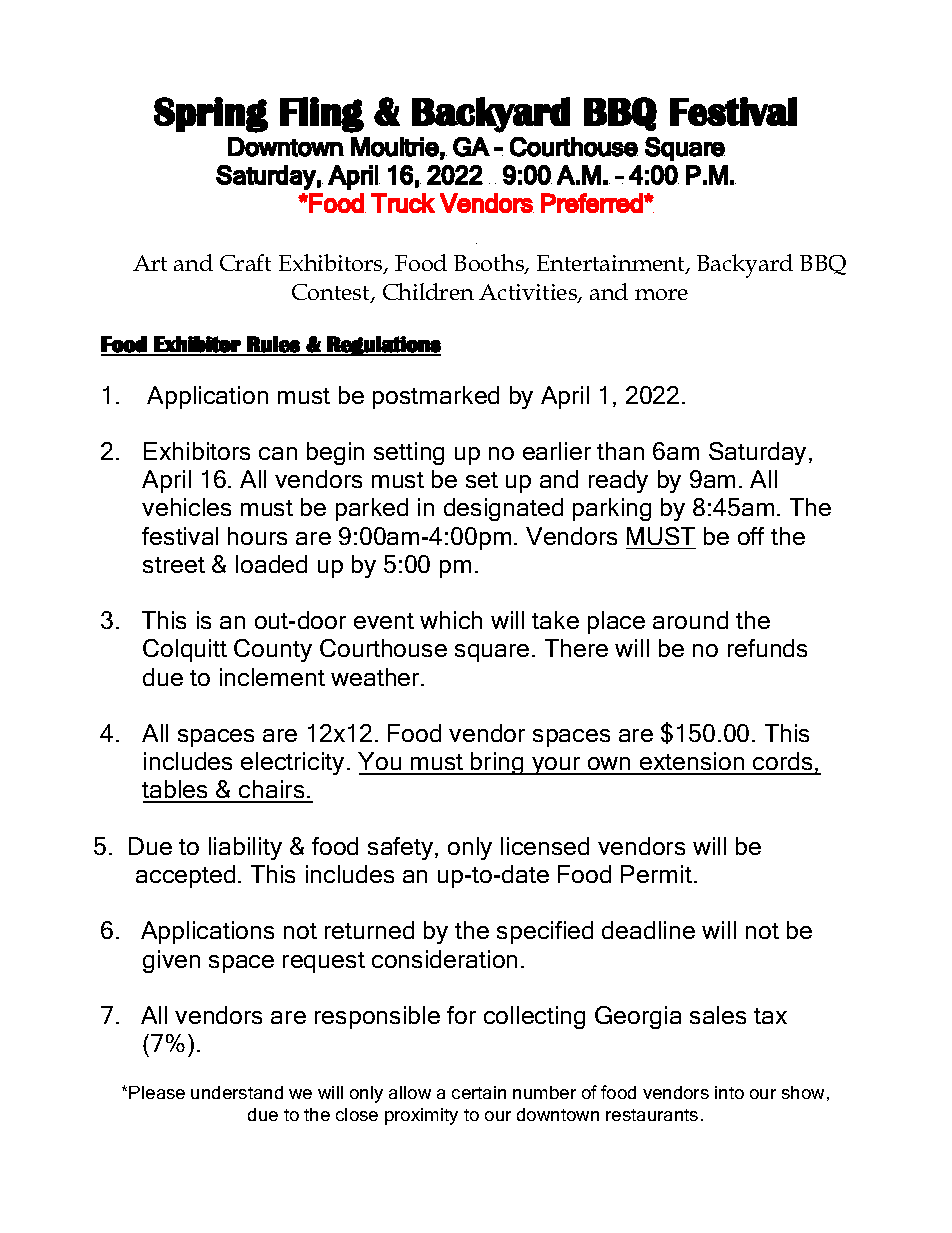 The image size is (952, 1233). What do you see at coordinates (211, 115) in the document?
I see `Spring` at bounding box center [211, 115].
